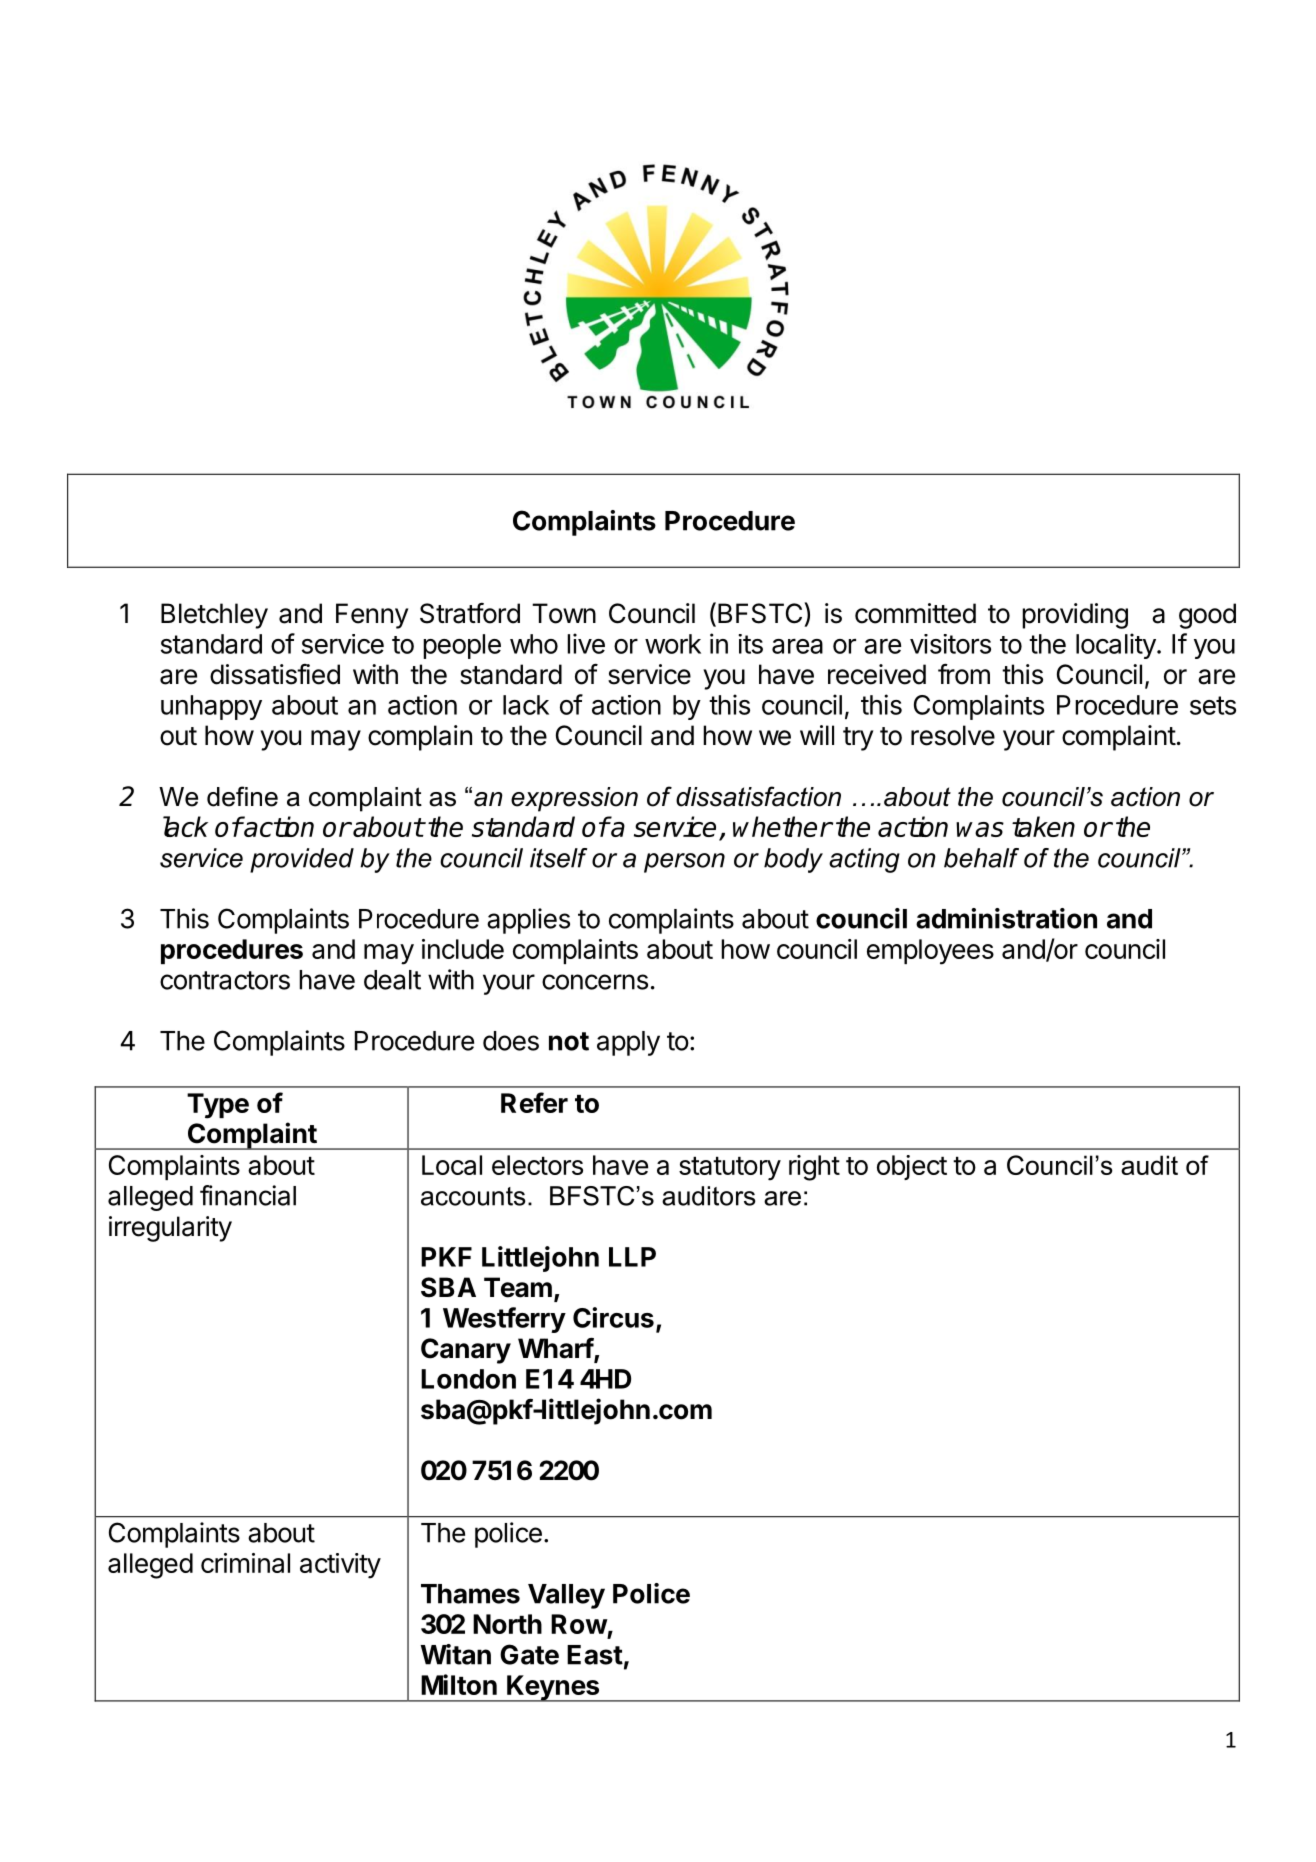 This document has width=1316, height=1862. Describe the element at coordinates (579, 1624) in the document. I see `Row` at that location.
